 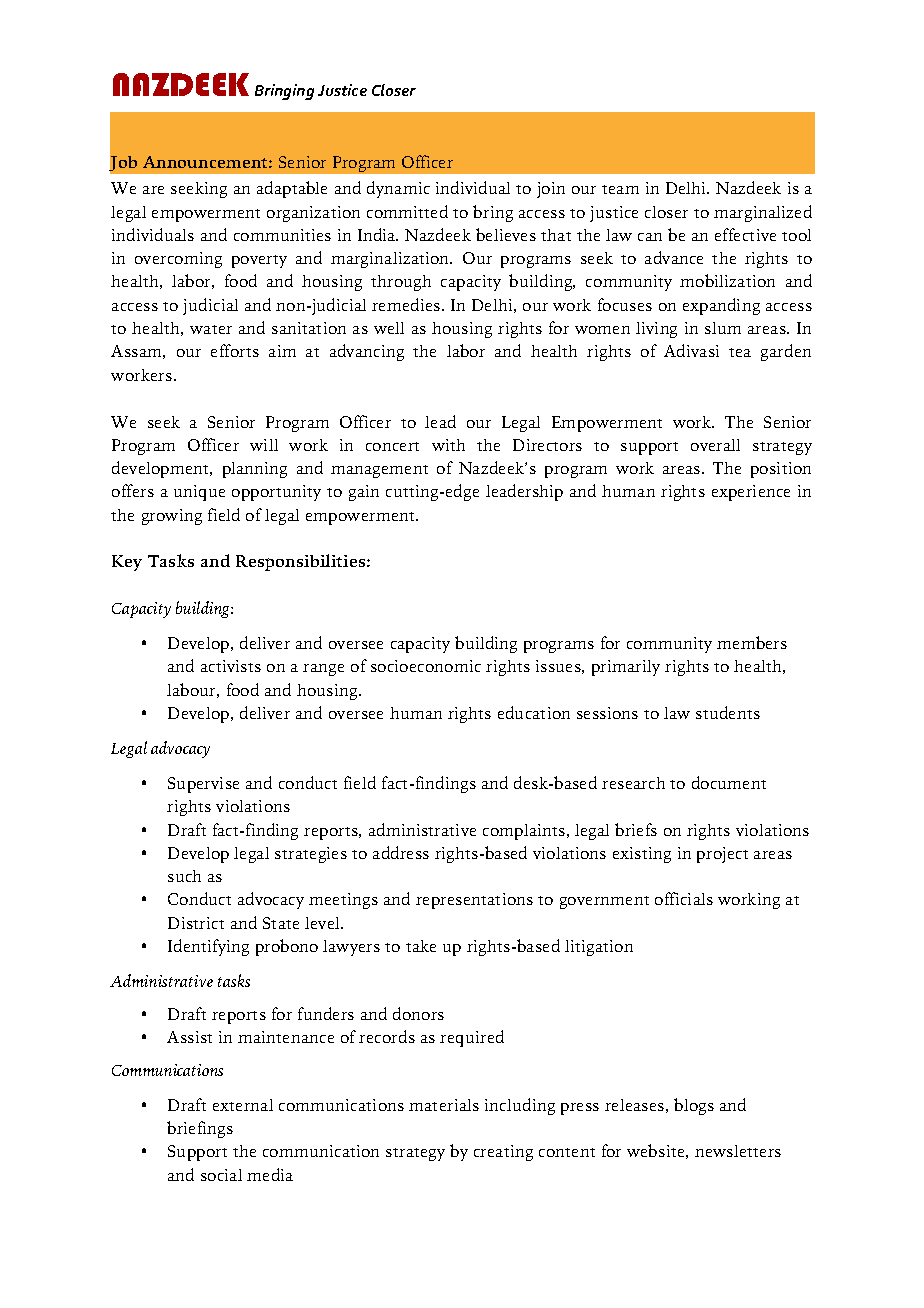 I want to click on believes, so click(x=506, y=234).
